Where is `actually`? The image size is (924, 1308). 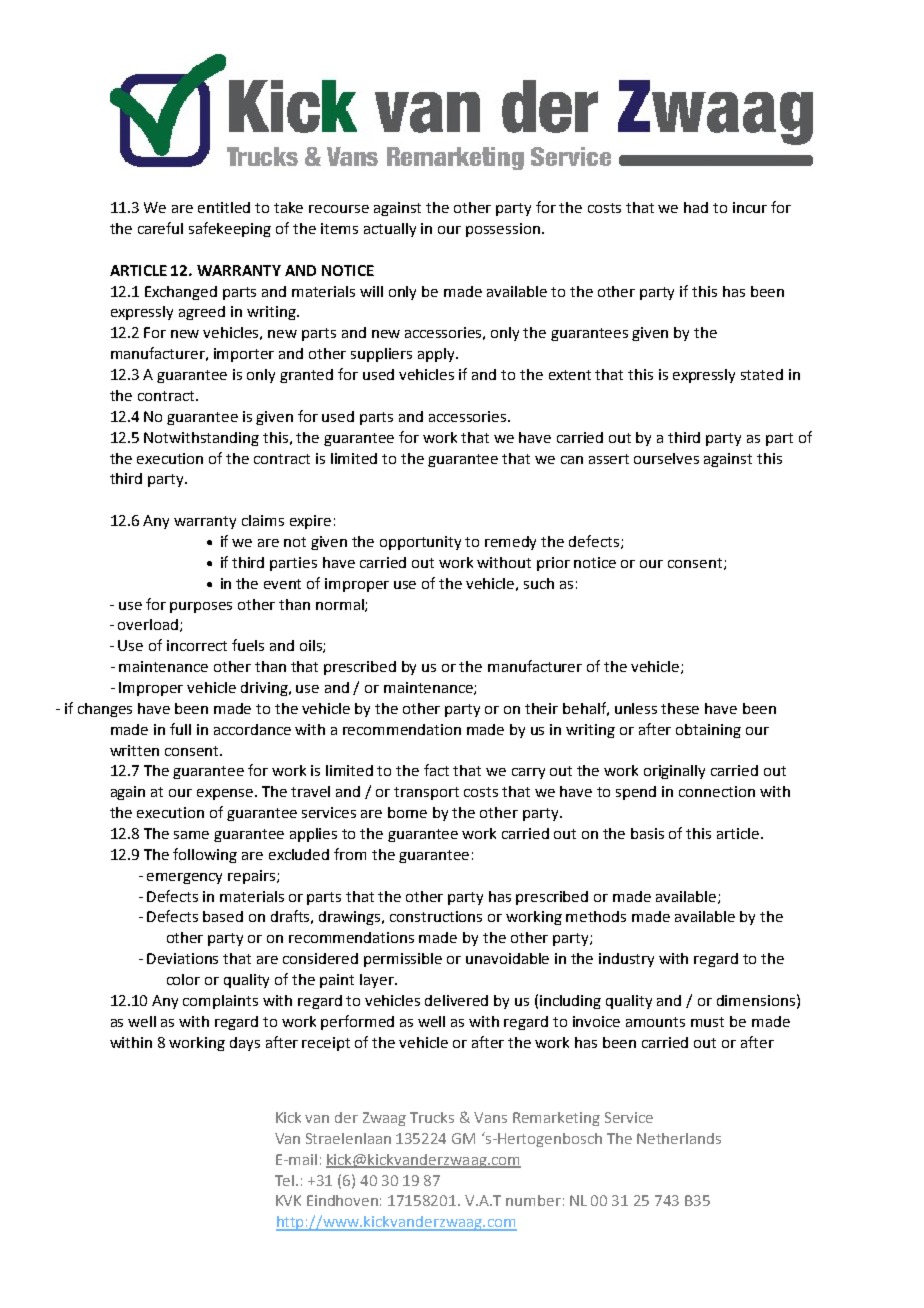
actually is located at coordinates (390, 230).
